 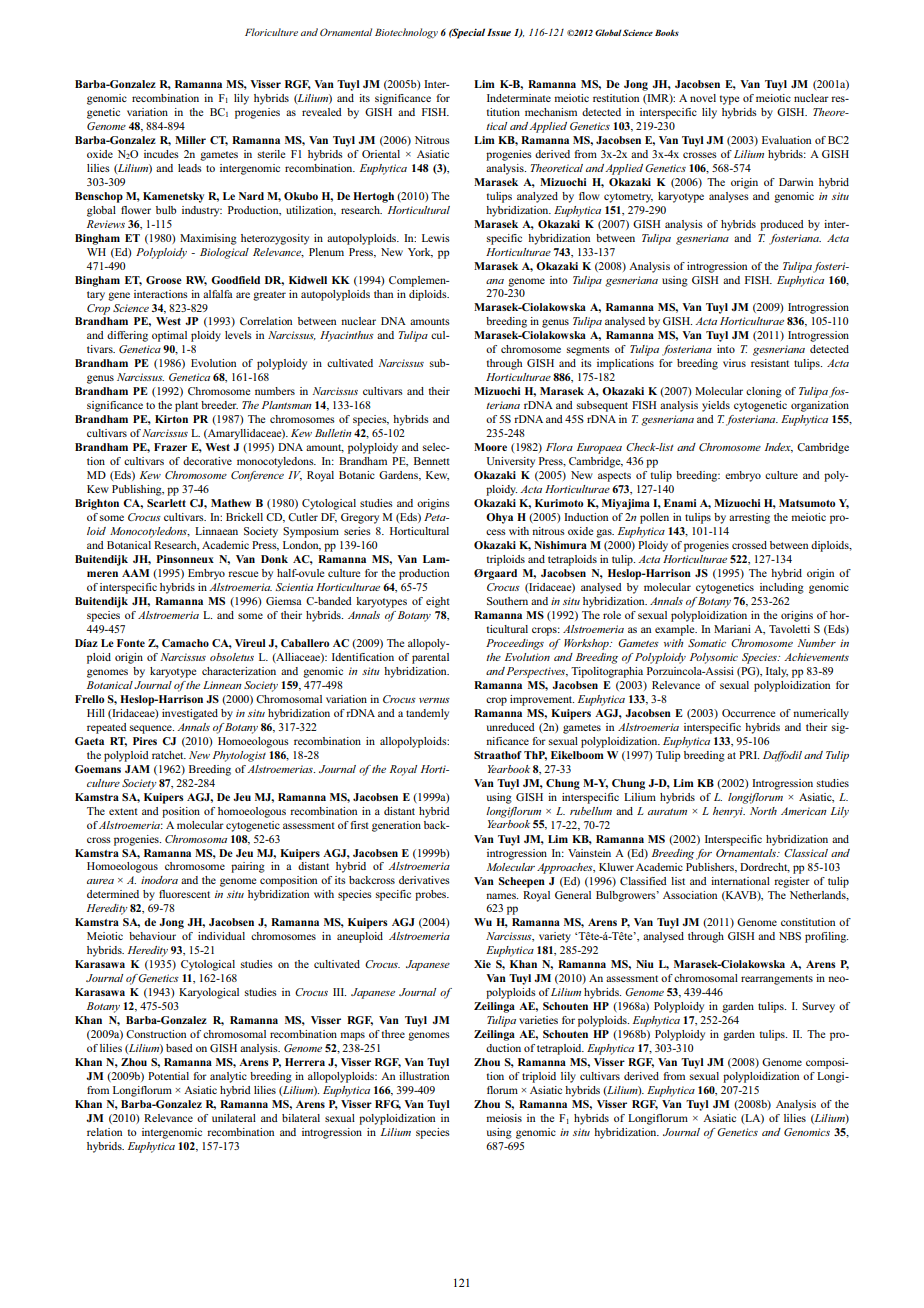 I want to click on Moore, so click(x=490, y=447).
